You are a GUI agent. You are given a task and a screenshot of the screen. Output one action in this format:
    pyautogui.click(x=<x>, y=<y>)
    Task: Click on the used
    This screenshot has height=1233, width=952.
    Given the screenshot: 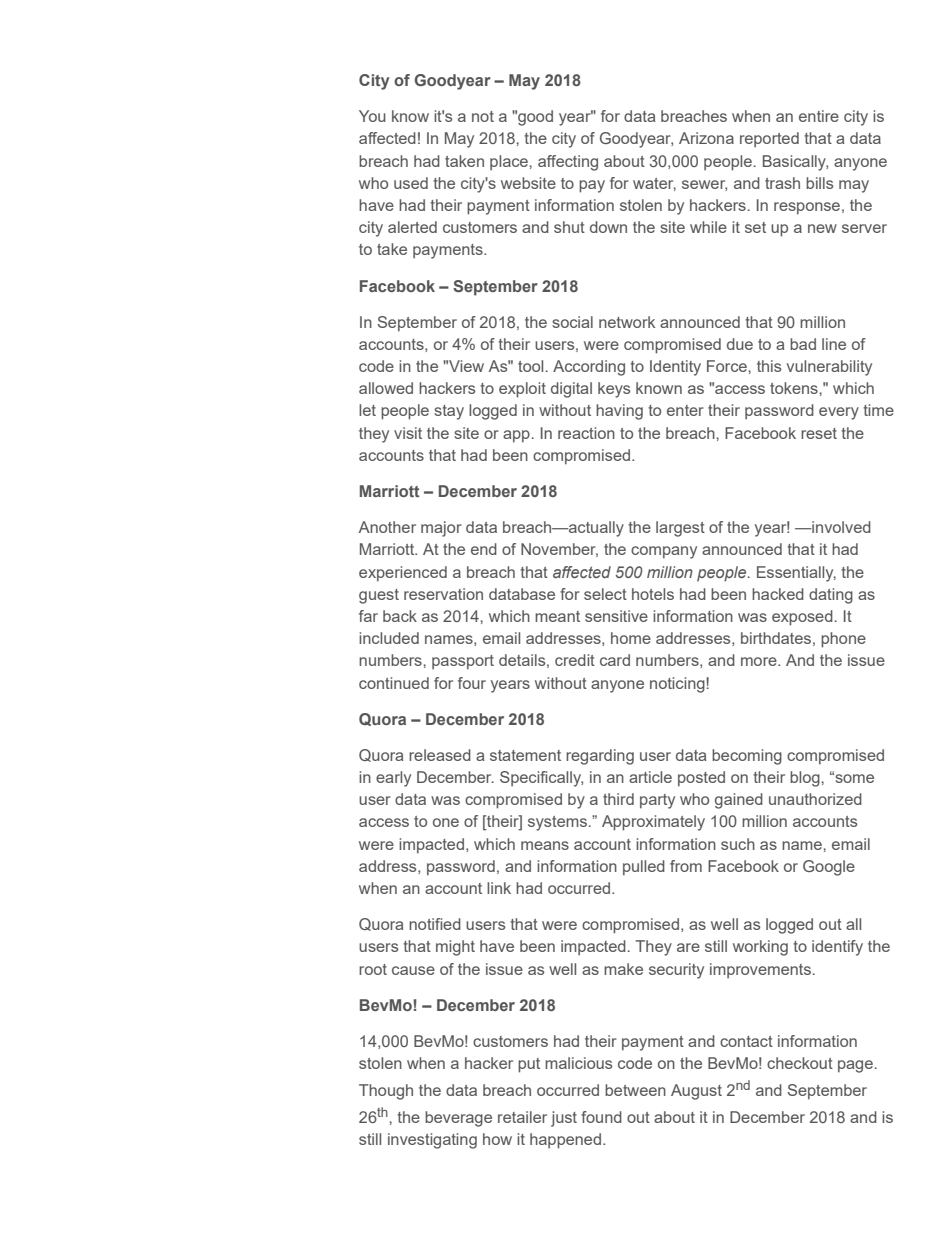 What is the action you would take?
    pyautogui.click(x=411, y=183)
